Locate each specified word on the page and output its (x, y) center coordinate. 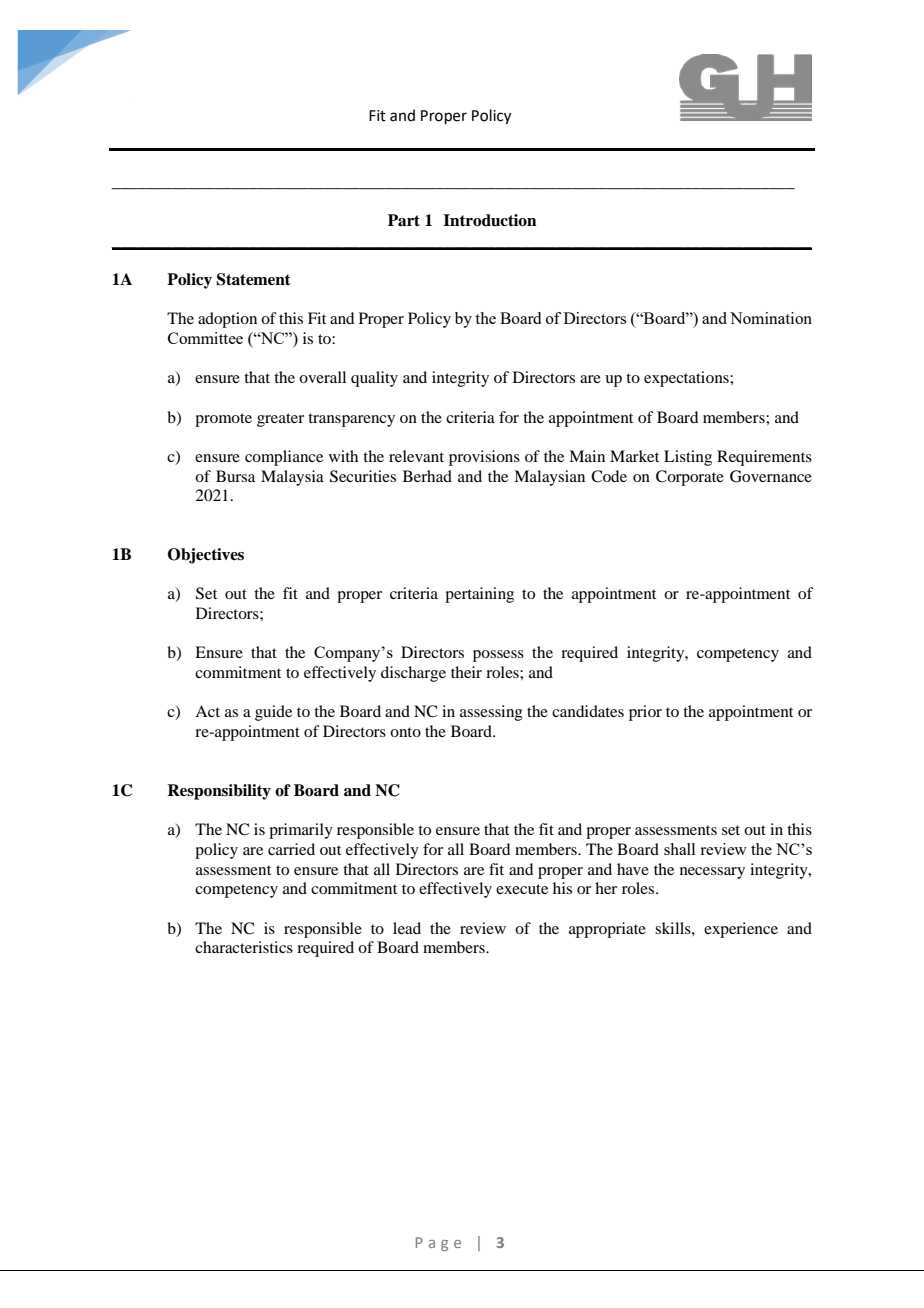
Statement (253, 279)
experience (741, 930)
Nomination (771, 318)
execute (522, 889)
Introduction (490, 220)
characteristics (244, 947)
